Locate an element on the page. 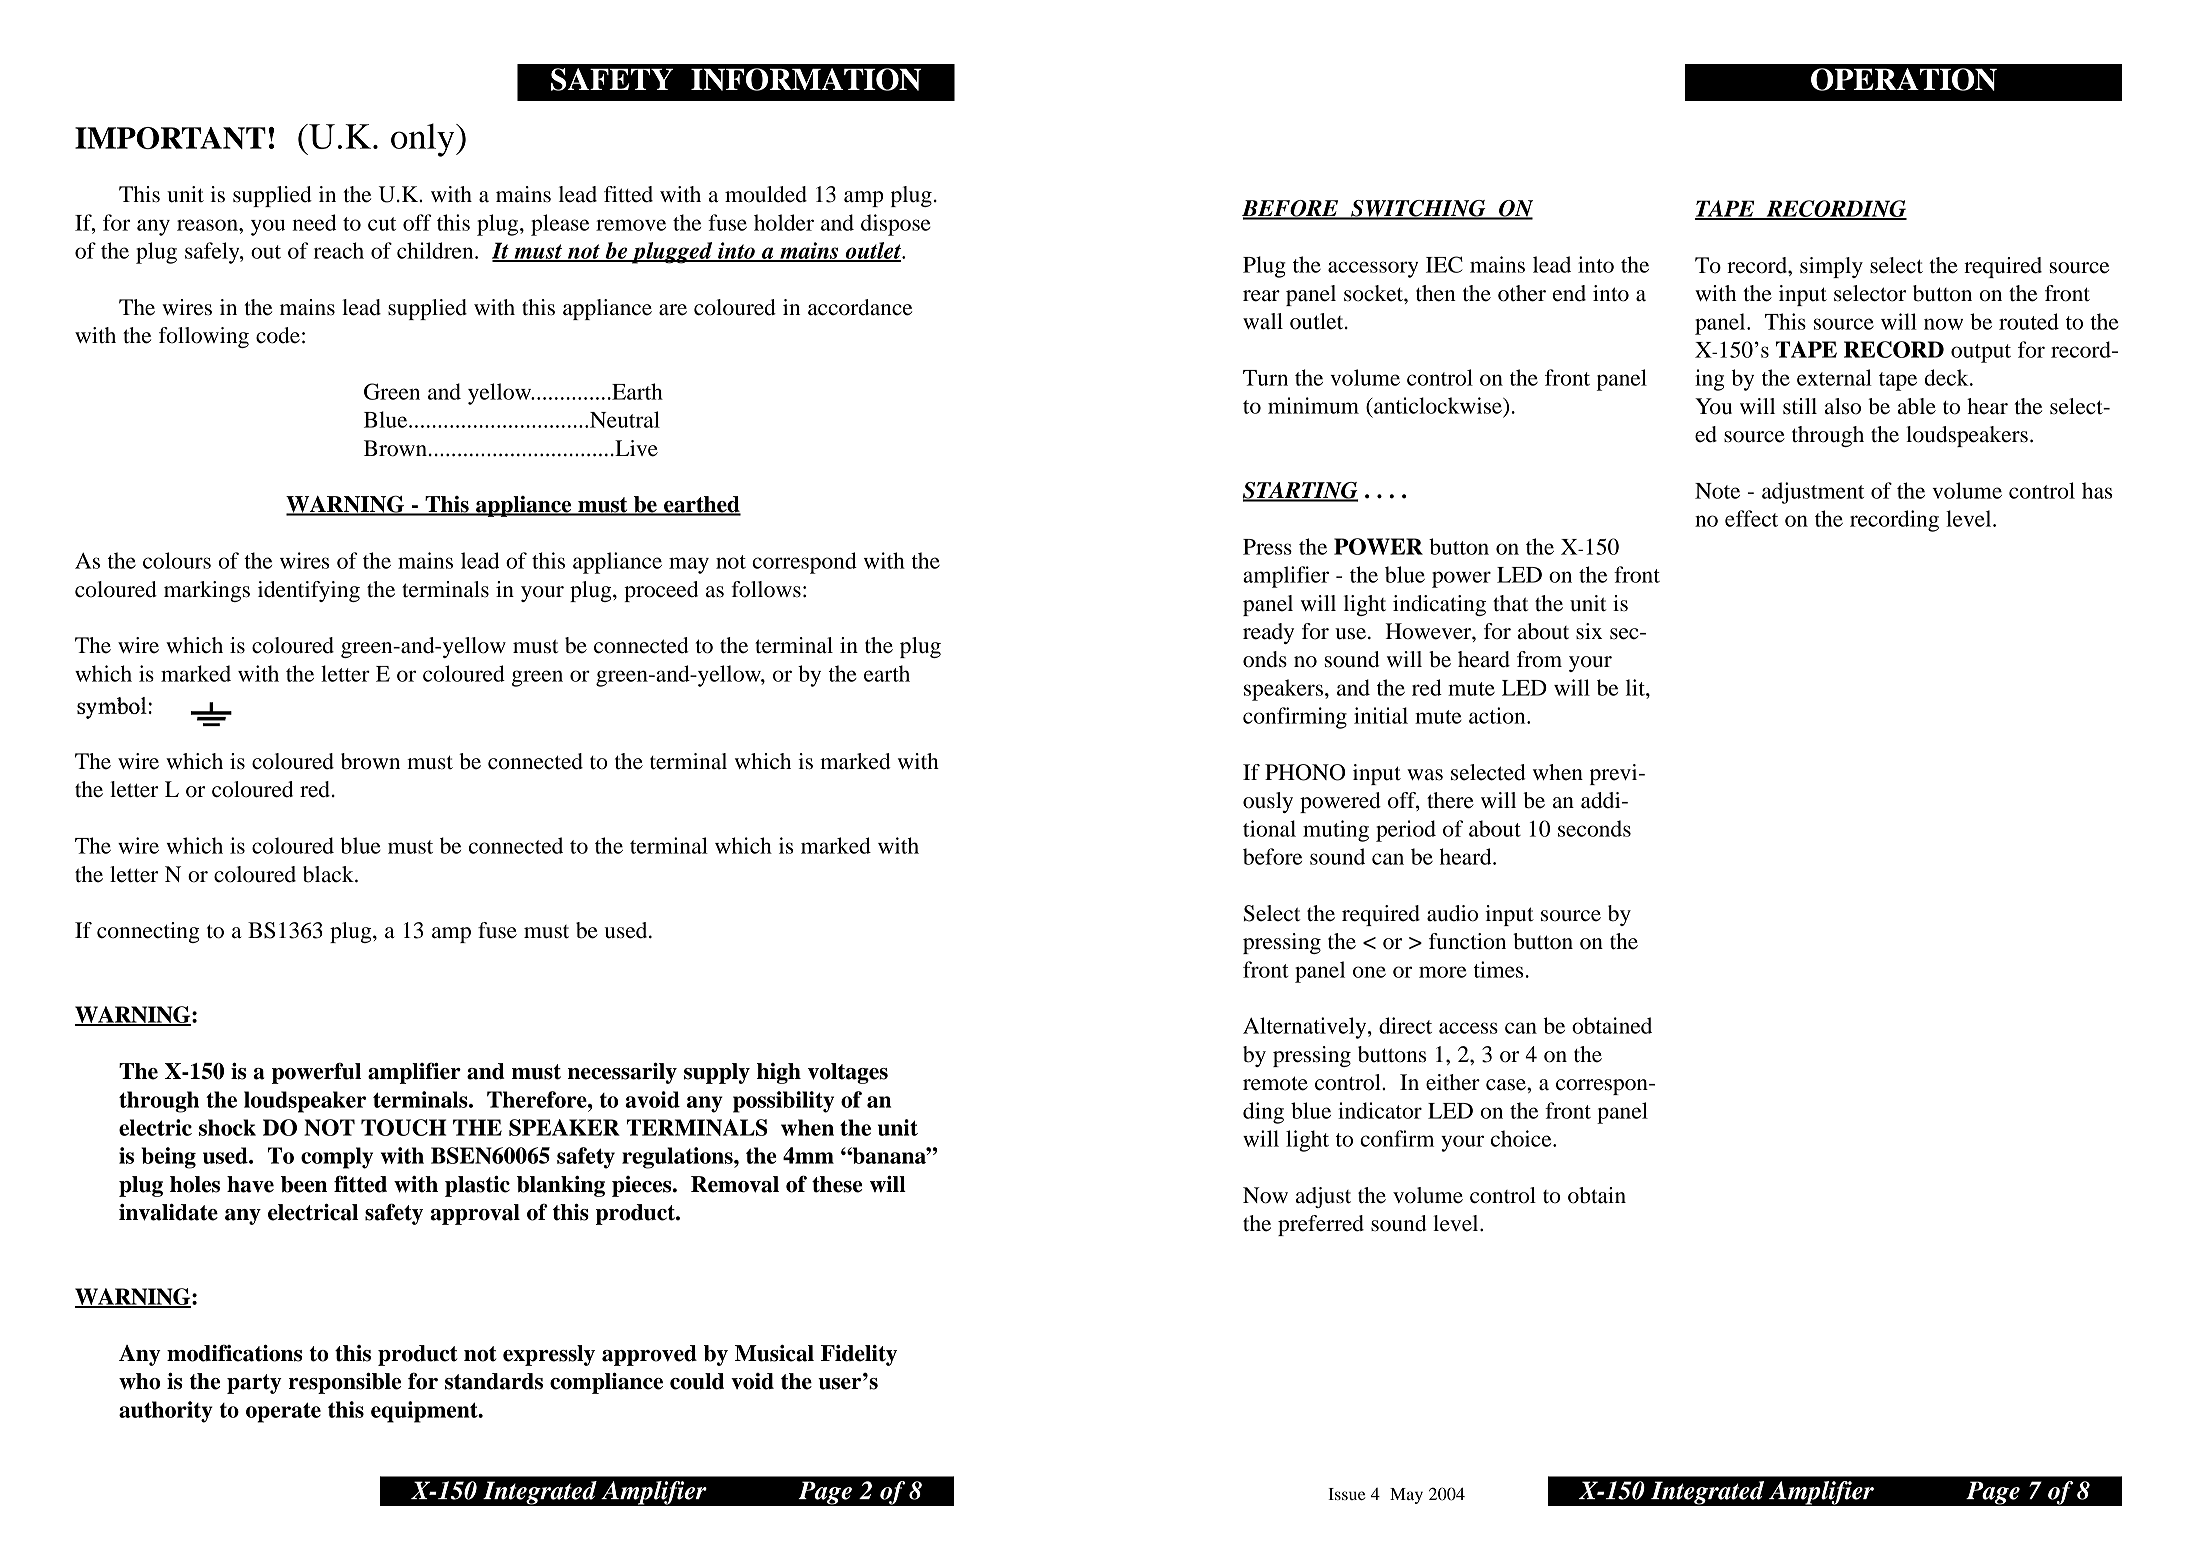 This image has width=2198, height=1553. OPERATION is located at coordinates (1904, 79).
